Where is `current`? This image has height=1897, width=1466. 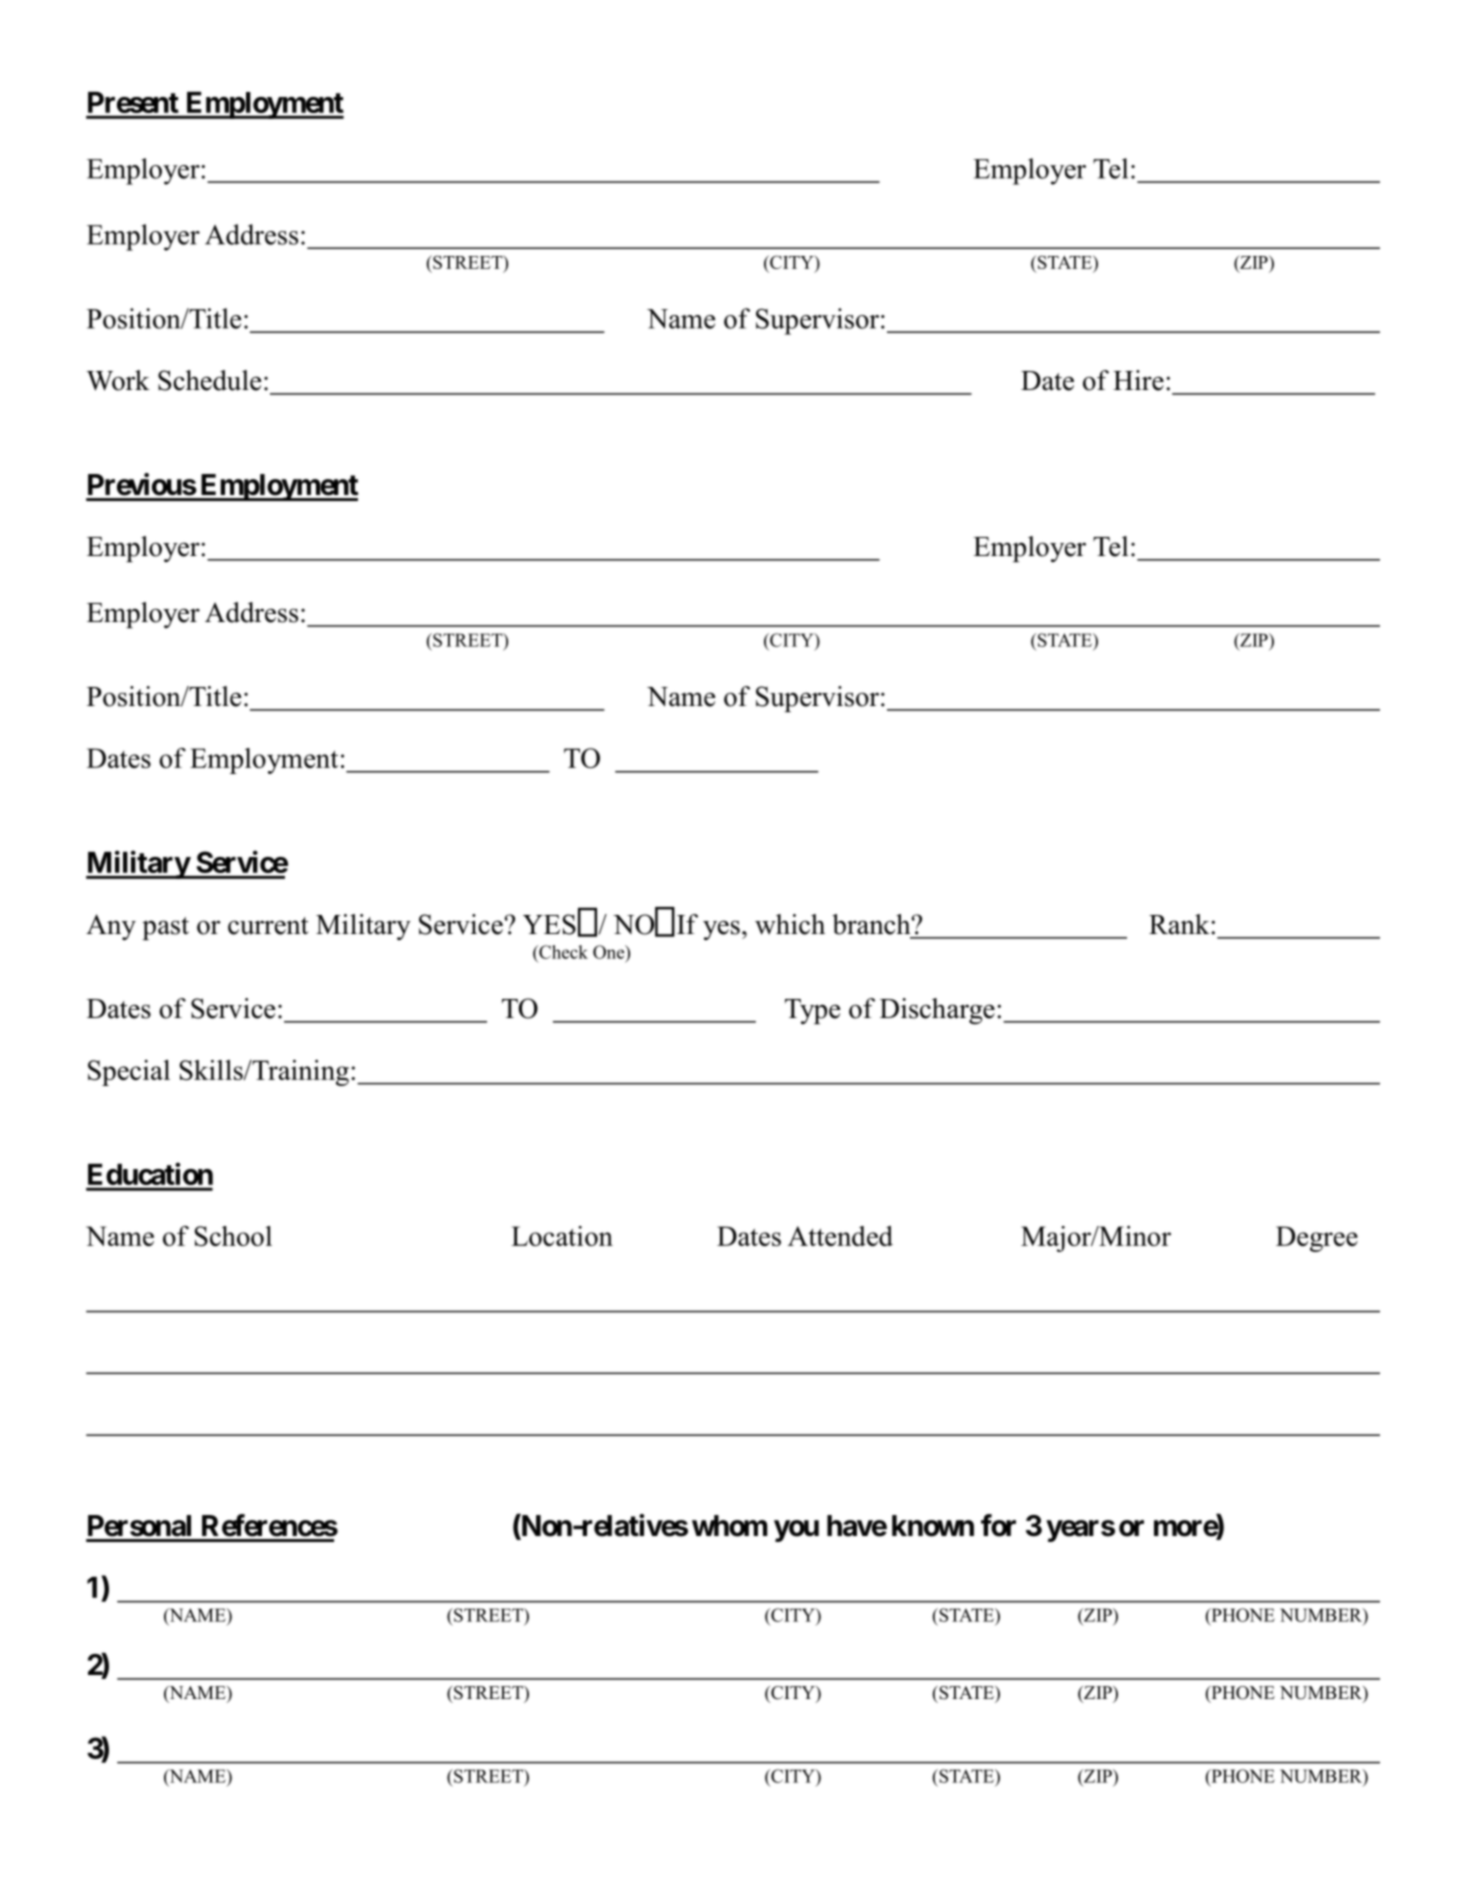
current is located at coordinates (268, 926).
